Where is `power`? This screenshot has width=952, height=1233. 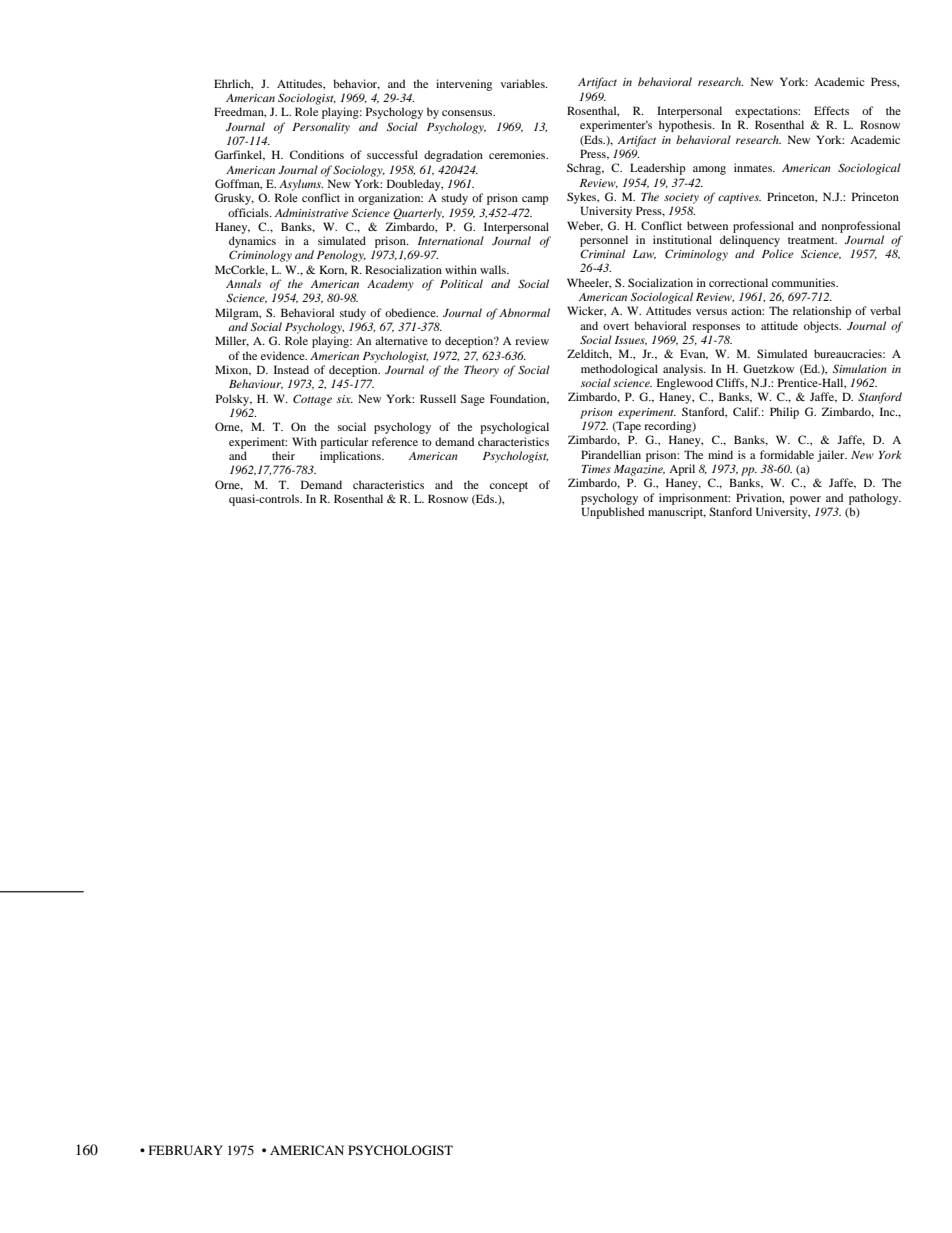 power is located at coordinates (805, 500).
